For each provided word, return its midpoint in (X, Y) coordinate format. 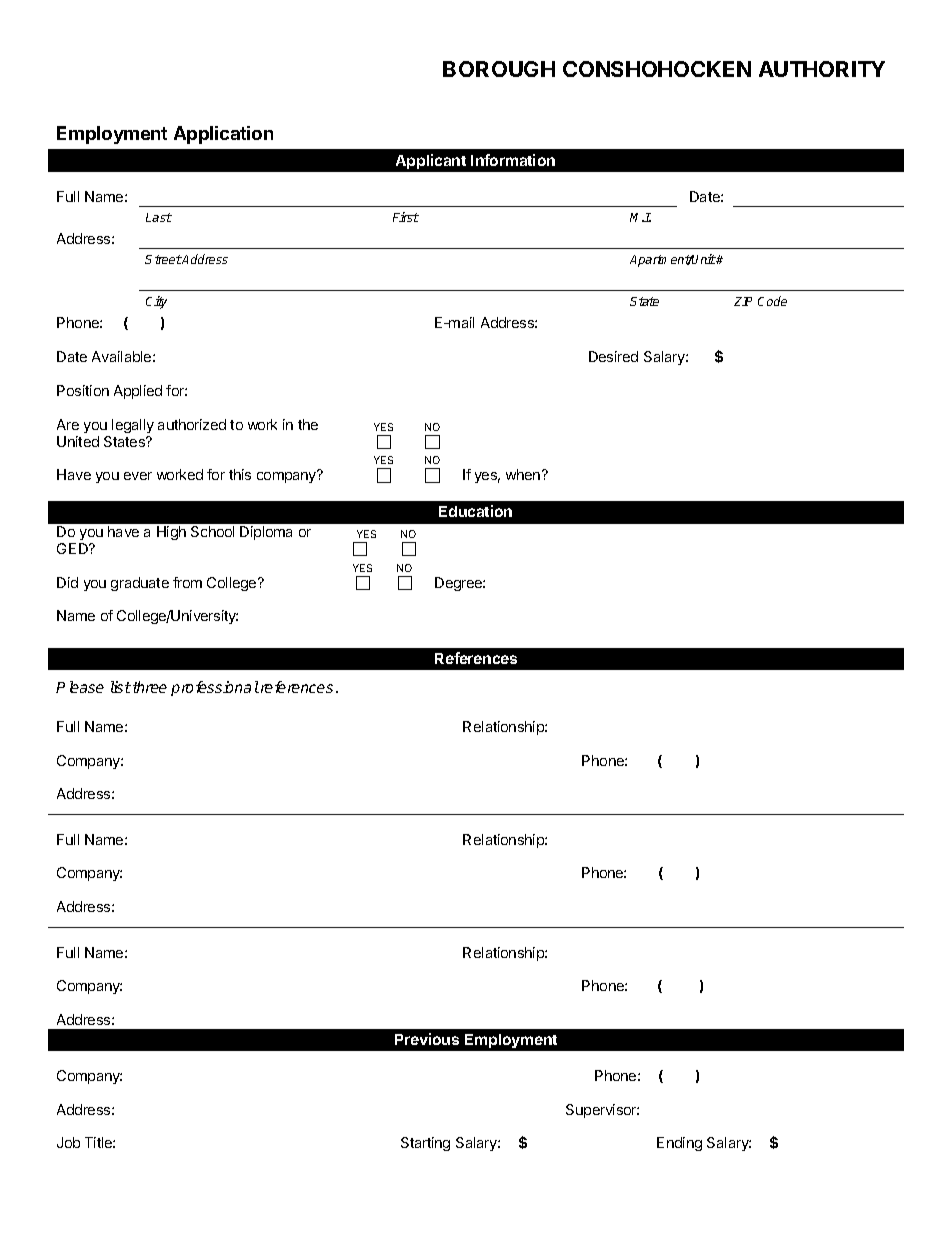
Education (475, 511)
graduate (140, 584)
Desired (613, 356)
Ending (679, 1144)
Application (223, 135)
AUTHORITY (822, 69)
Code (772, 301)
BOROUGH (499, 69)
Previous (427, 1039)
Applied (138, 392)
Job (68, 1142)
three (150, 687)
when (524, 474)
